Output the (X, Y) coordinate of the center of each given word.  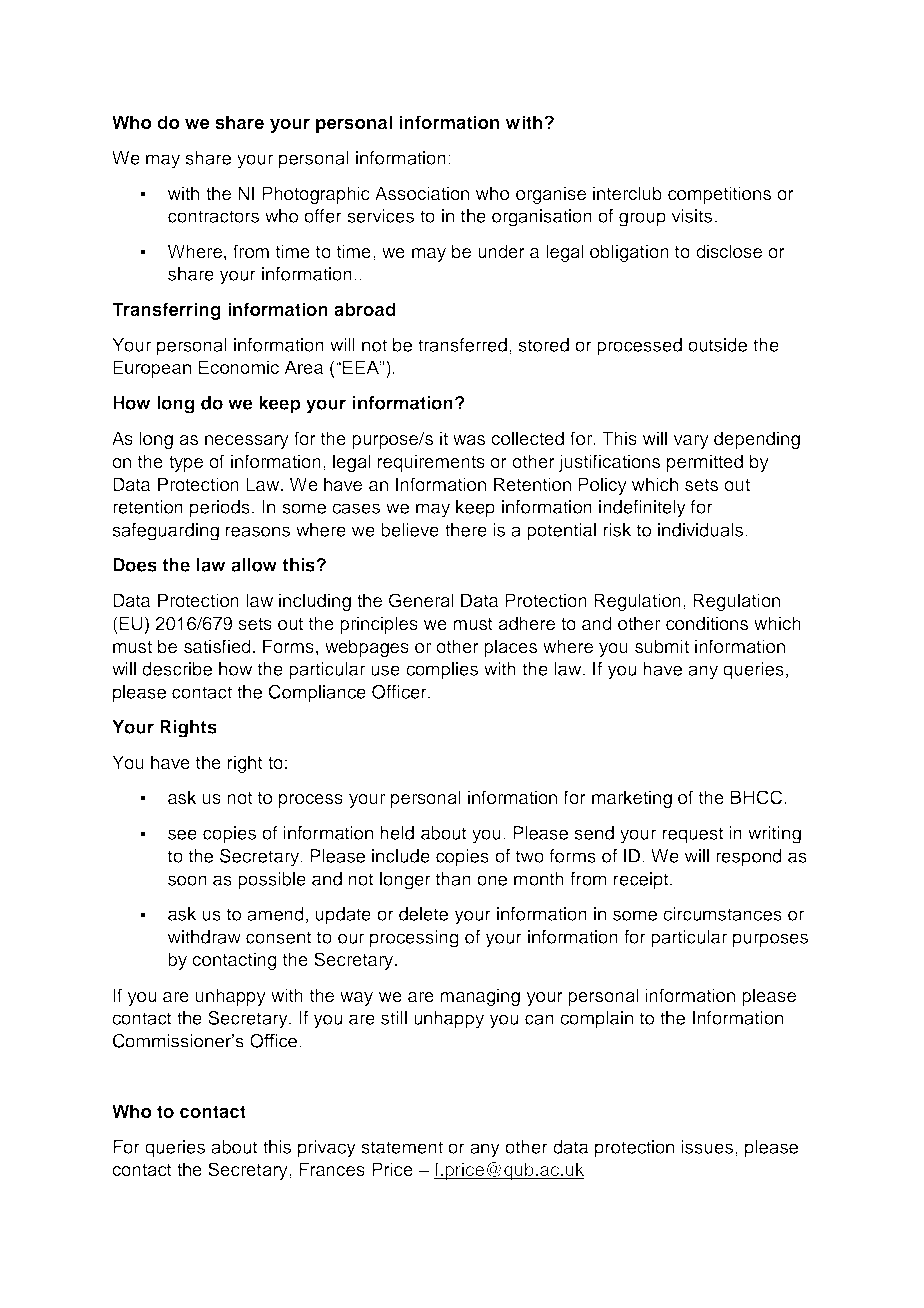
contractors (213, 216)
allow (254, 565)
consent (279, 937)
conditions (707, 623)
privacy (327, 1149)
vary (691, 442)
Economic (239, 367)
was (469, 440)
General (421, 600)
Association (422, 193)
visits (691, 216)
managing (480, 997)
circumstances (722, 914)
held (397, 833)
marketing (632, 799)
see (182, 834)
